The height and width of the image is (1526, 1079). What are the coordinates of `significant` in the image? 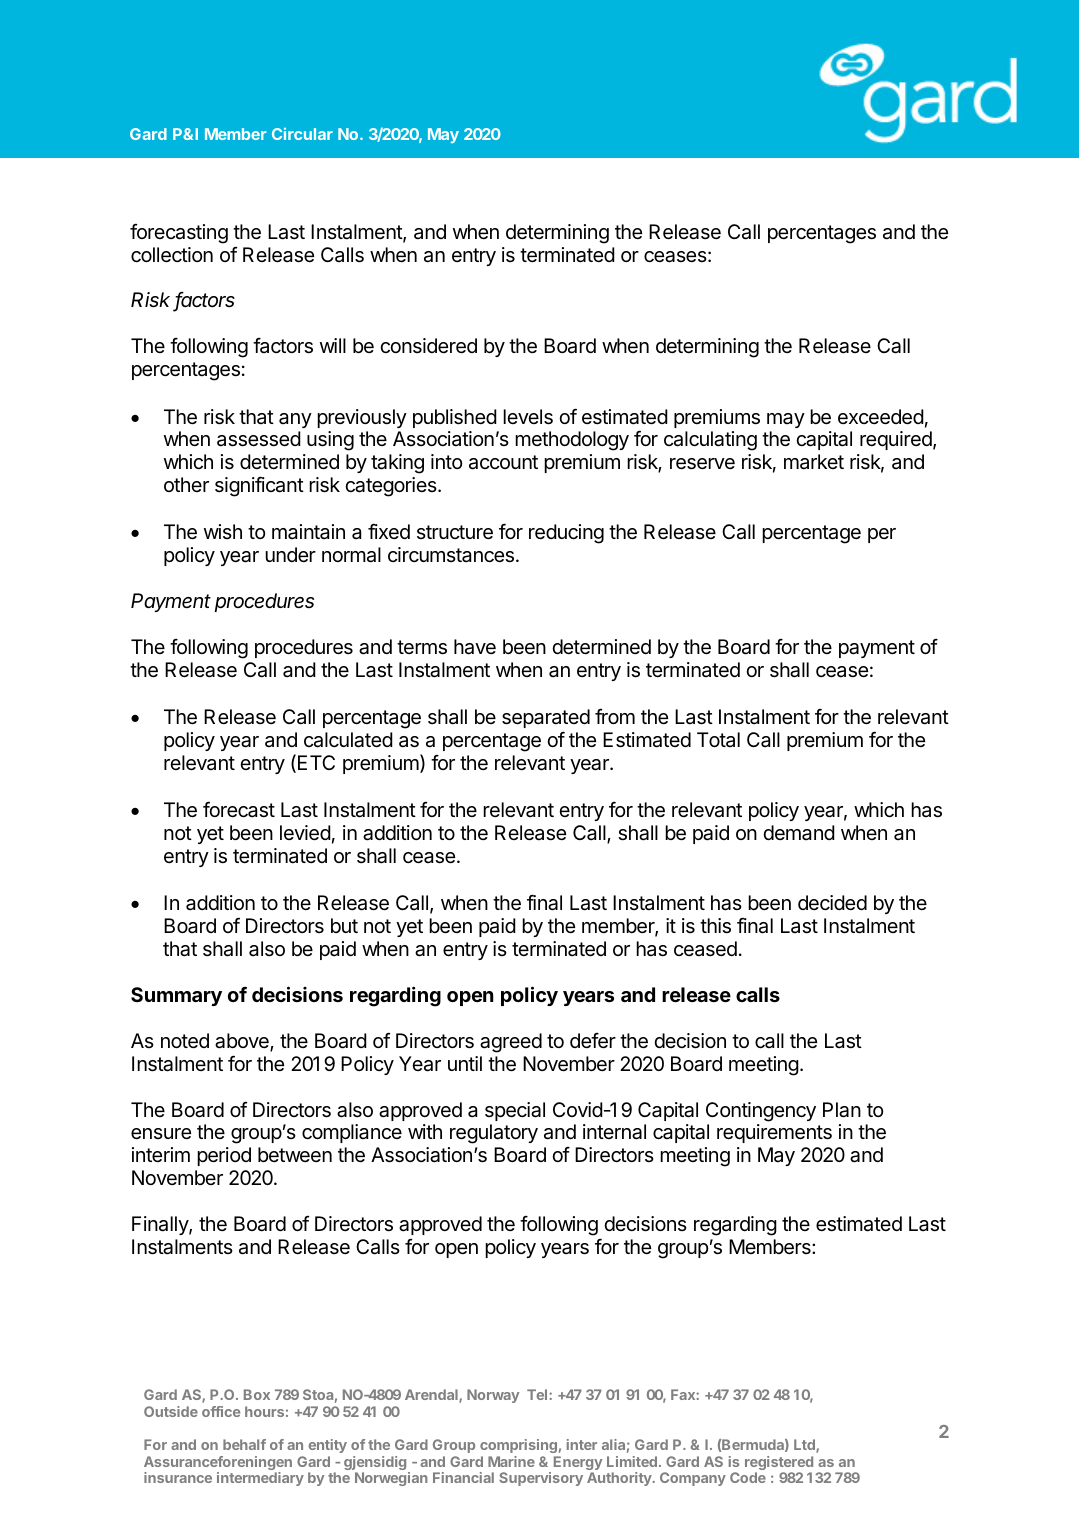 It's located at (259, 486).
